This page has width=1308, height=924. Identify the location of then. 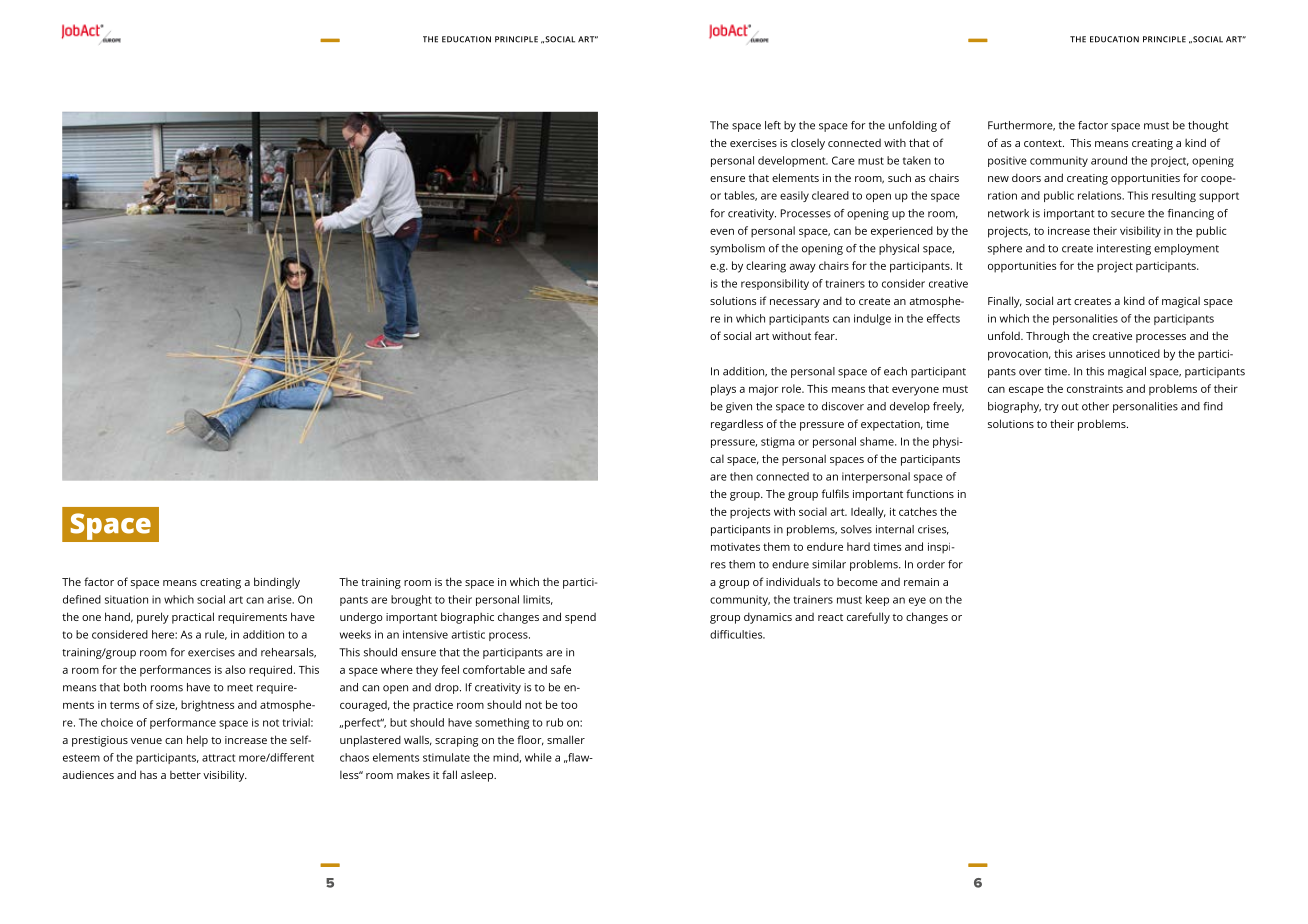
(741, 476).
